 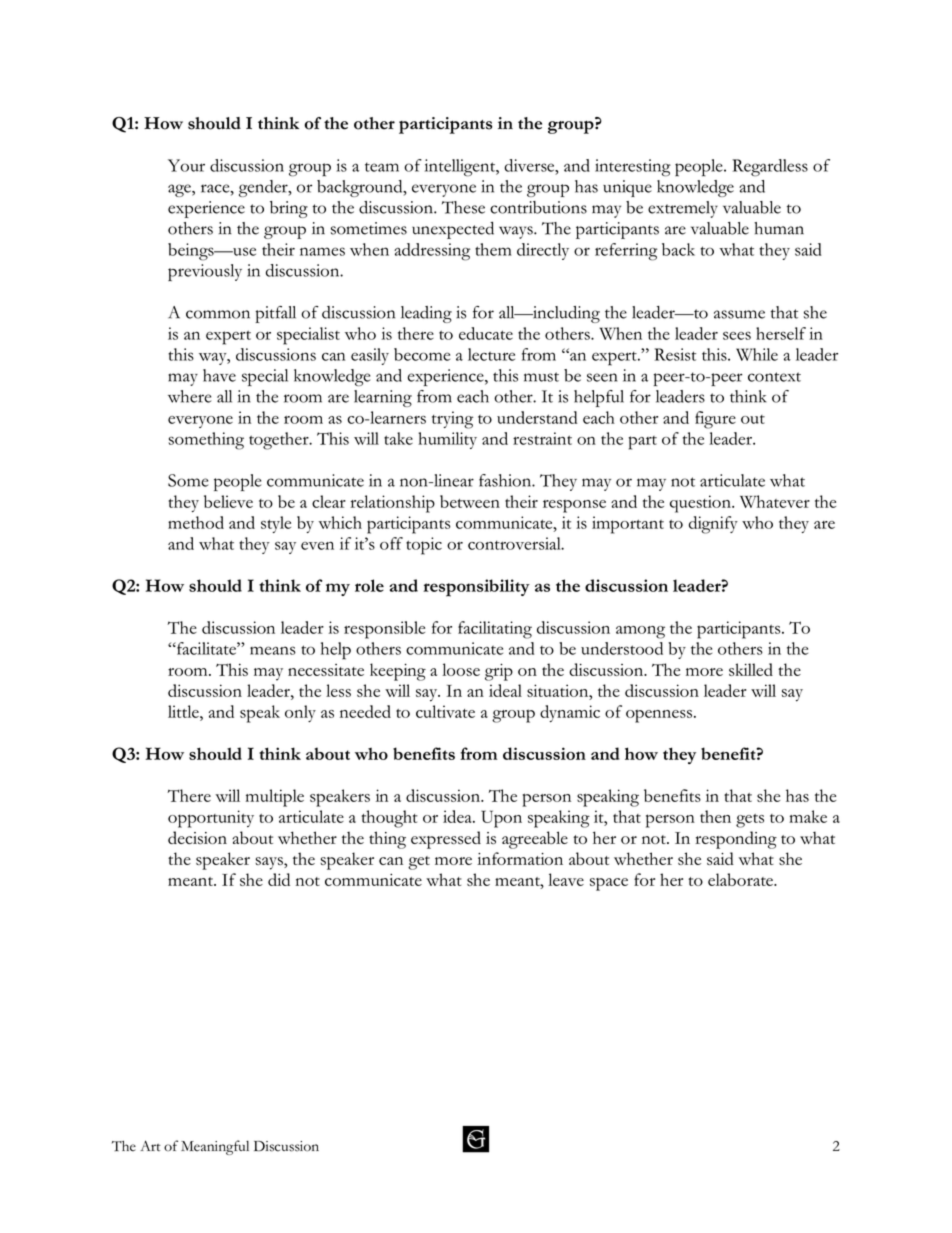 I want to click on extremely, so click(x=683, y=209).
